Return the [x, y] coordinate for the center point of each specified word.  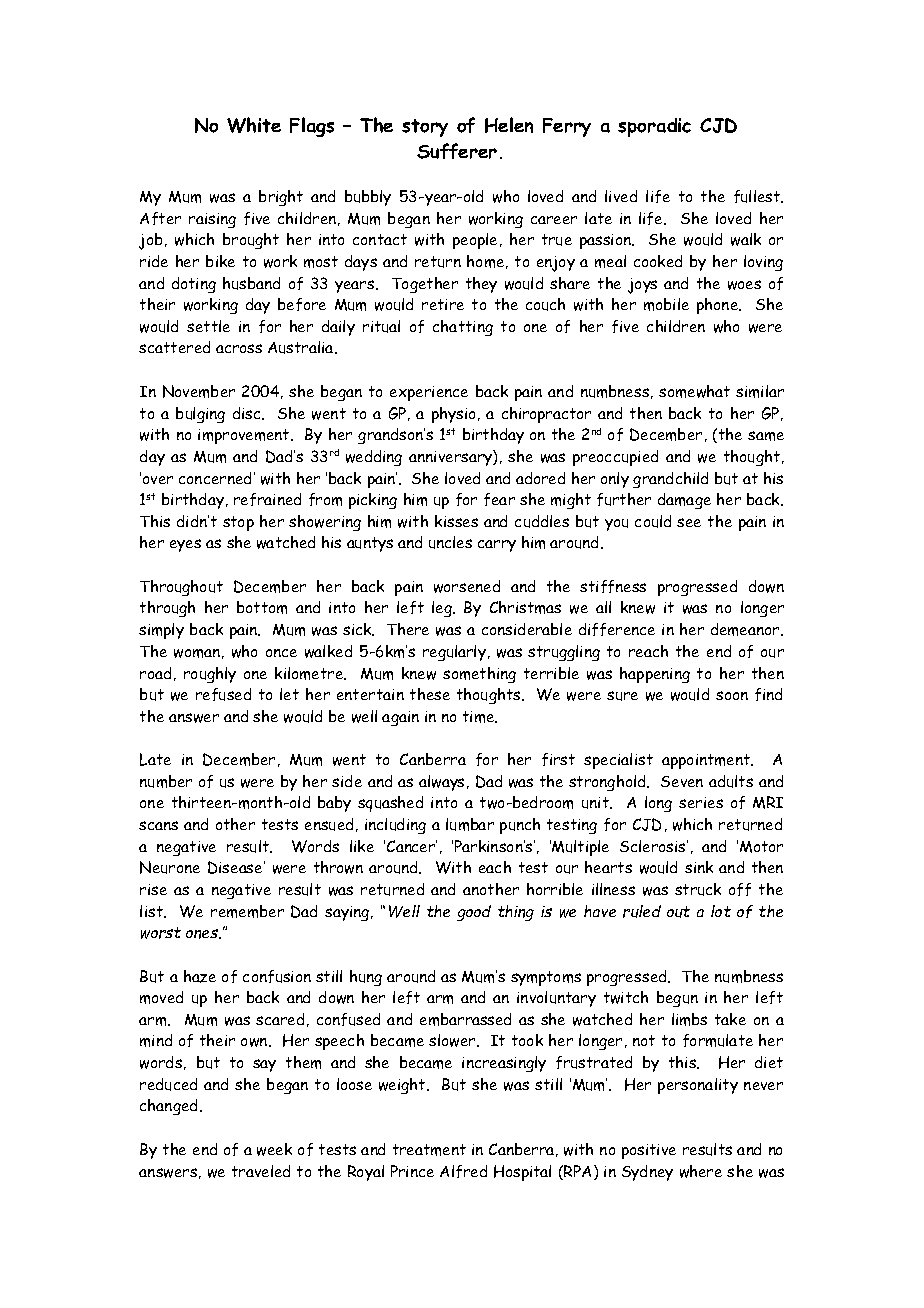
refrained [267, 499]
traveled [261, 1171]
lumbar [470, 824]
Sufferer [457, 151]
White [254, 125]
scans [158, 825]
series [701, 802]
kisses [456, 521]
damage [684, 501]
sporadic [654, 127]
